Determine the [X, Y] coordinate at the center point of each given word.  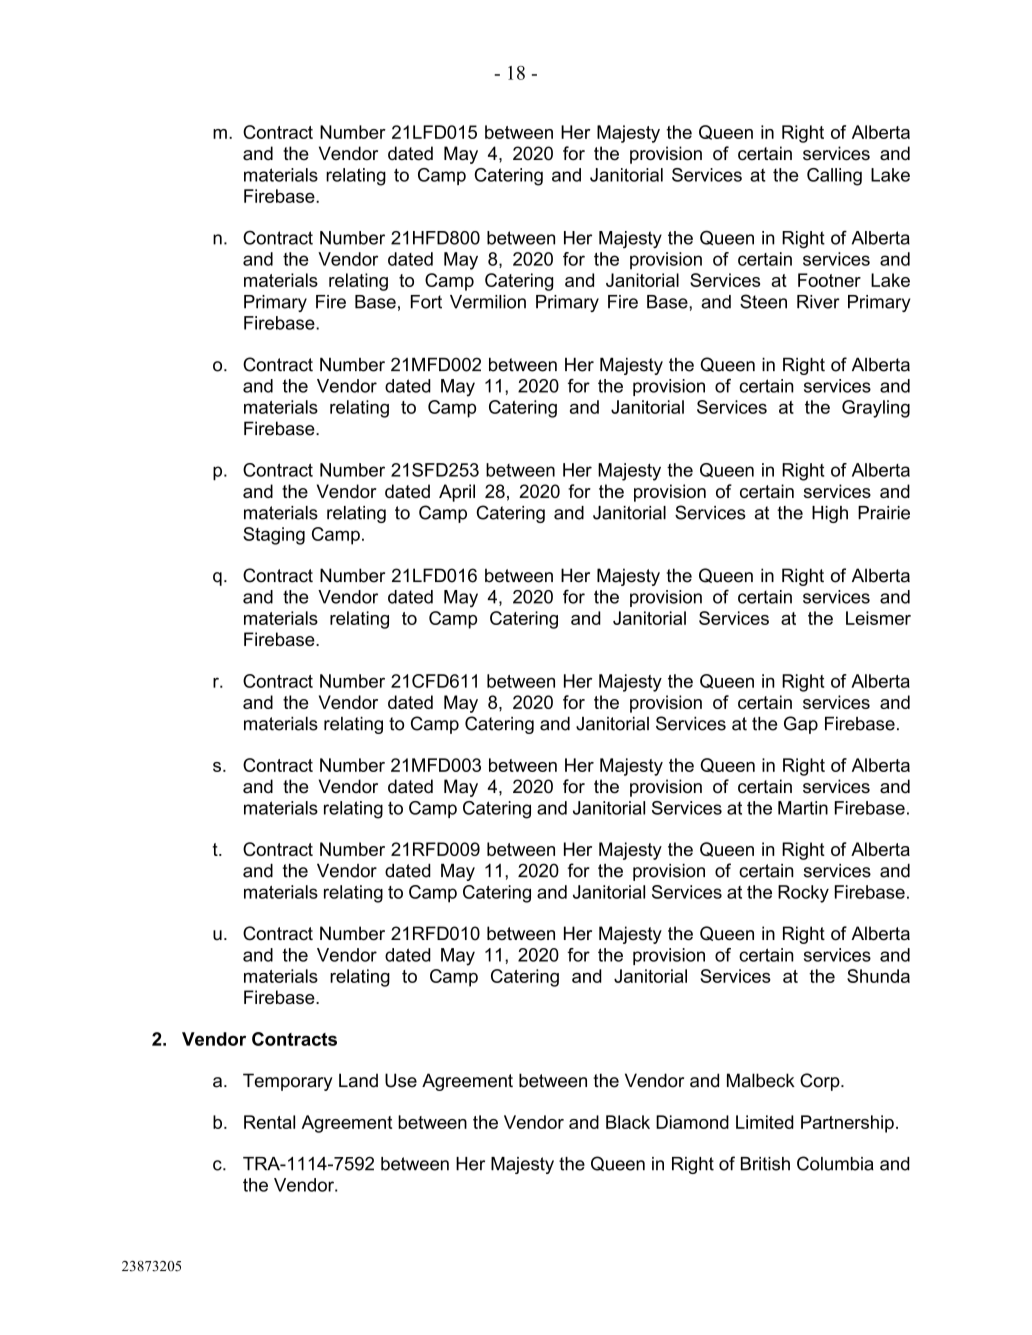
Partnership [847, 1124]
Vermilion [488, 302]
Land [358, 1080]
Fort [426, 302]
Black [628, 1122]
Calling [834, 177]
